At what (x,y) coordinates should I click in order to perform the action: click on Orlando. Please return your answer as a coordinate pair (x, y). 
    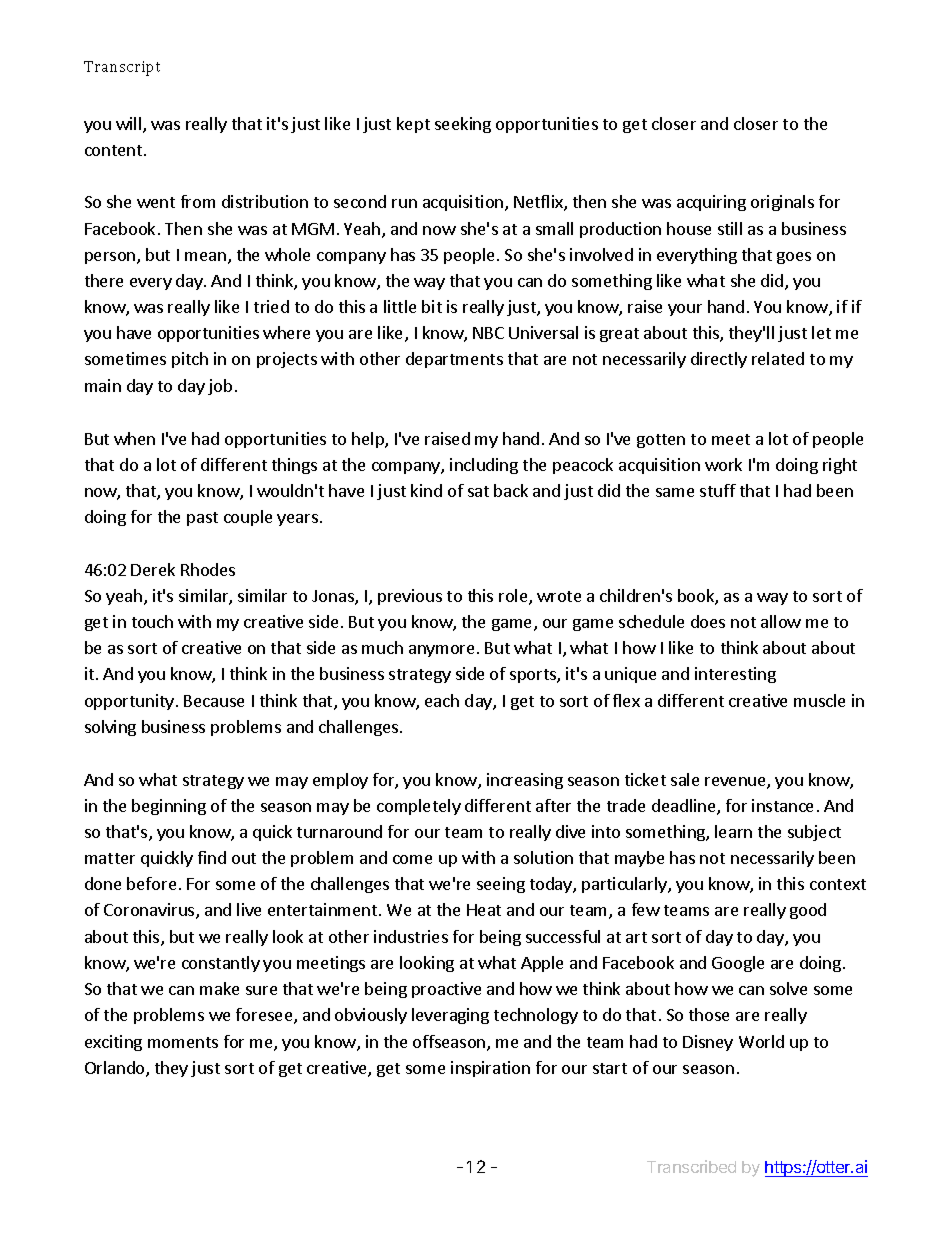
    Looking at the image, I should click on (116, 1069).
